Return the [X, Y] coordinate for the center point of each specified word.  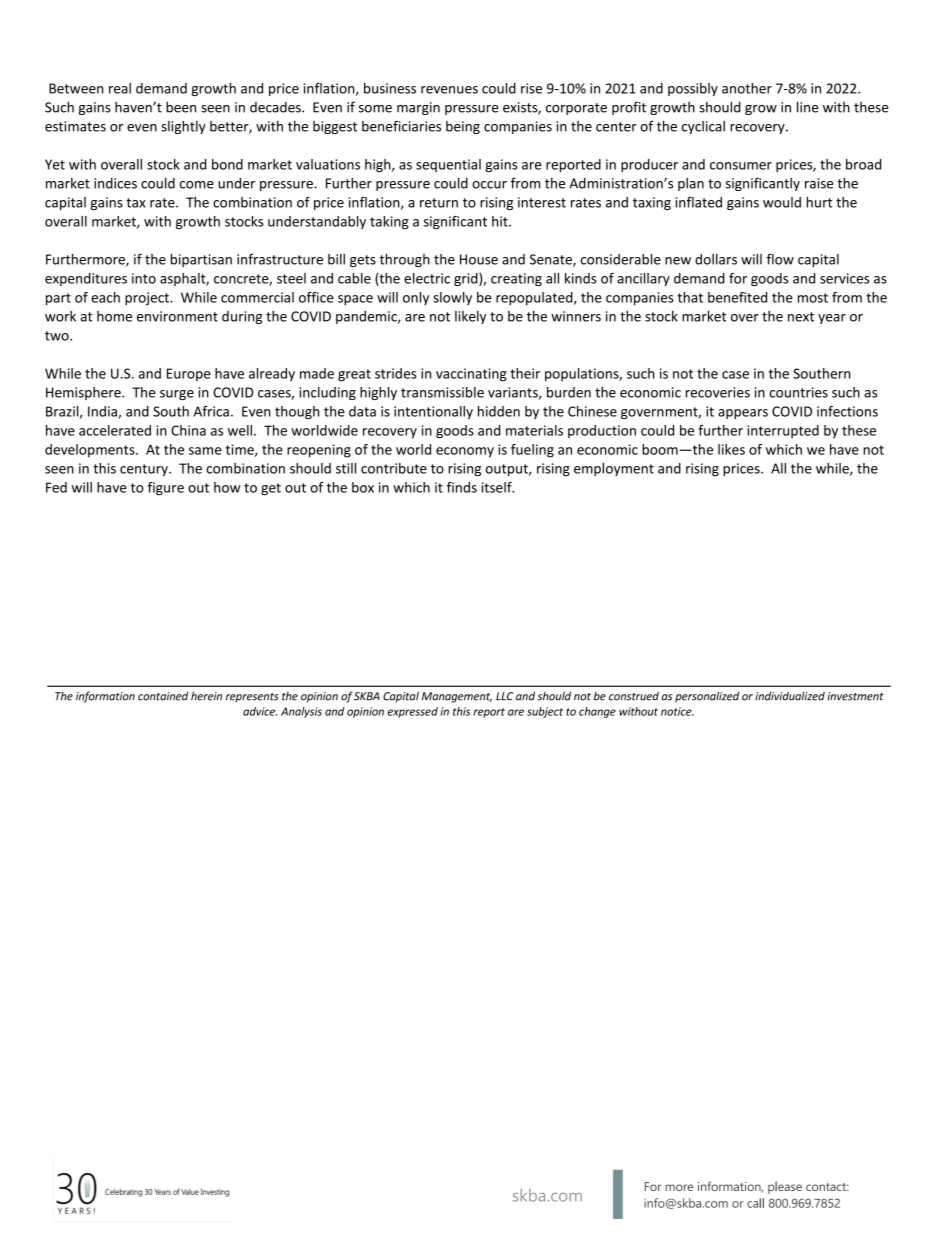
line [807, 107]
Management [457, 697]
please [785, 1187]
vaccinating [471, 375]
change [597, 712]
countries [798, 392]
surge [177, 395]
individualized [790, 696]
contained [163, 696]
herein [206, 696]
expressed [412, 712]
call [755, 1203]
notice [677, 711]
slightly [183, 127]
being [463, 127]
